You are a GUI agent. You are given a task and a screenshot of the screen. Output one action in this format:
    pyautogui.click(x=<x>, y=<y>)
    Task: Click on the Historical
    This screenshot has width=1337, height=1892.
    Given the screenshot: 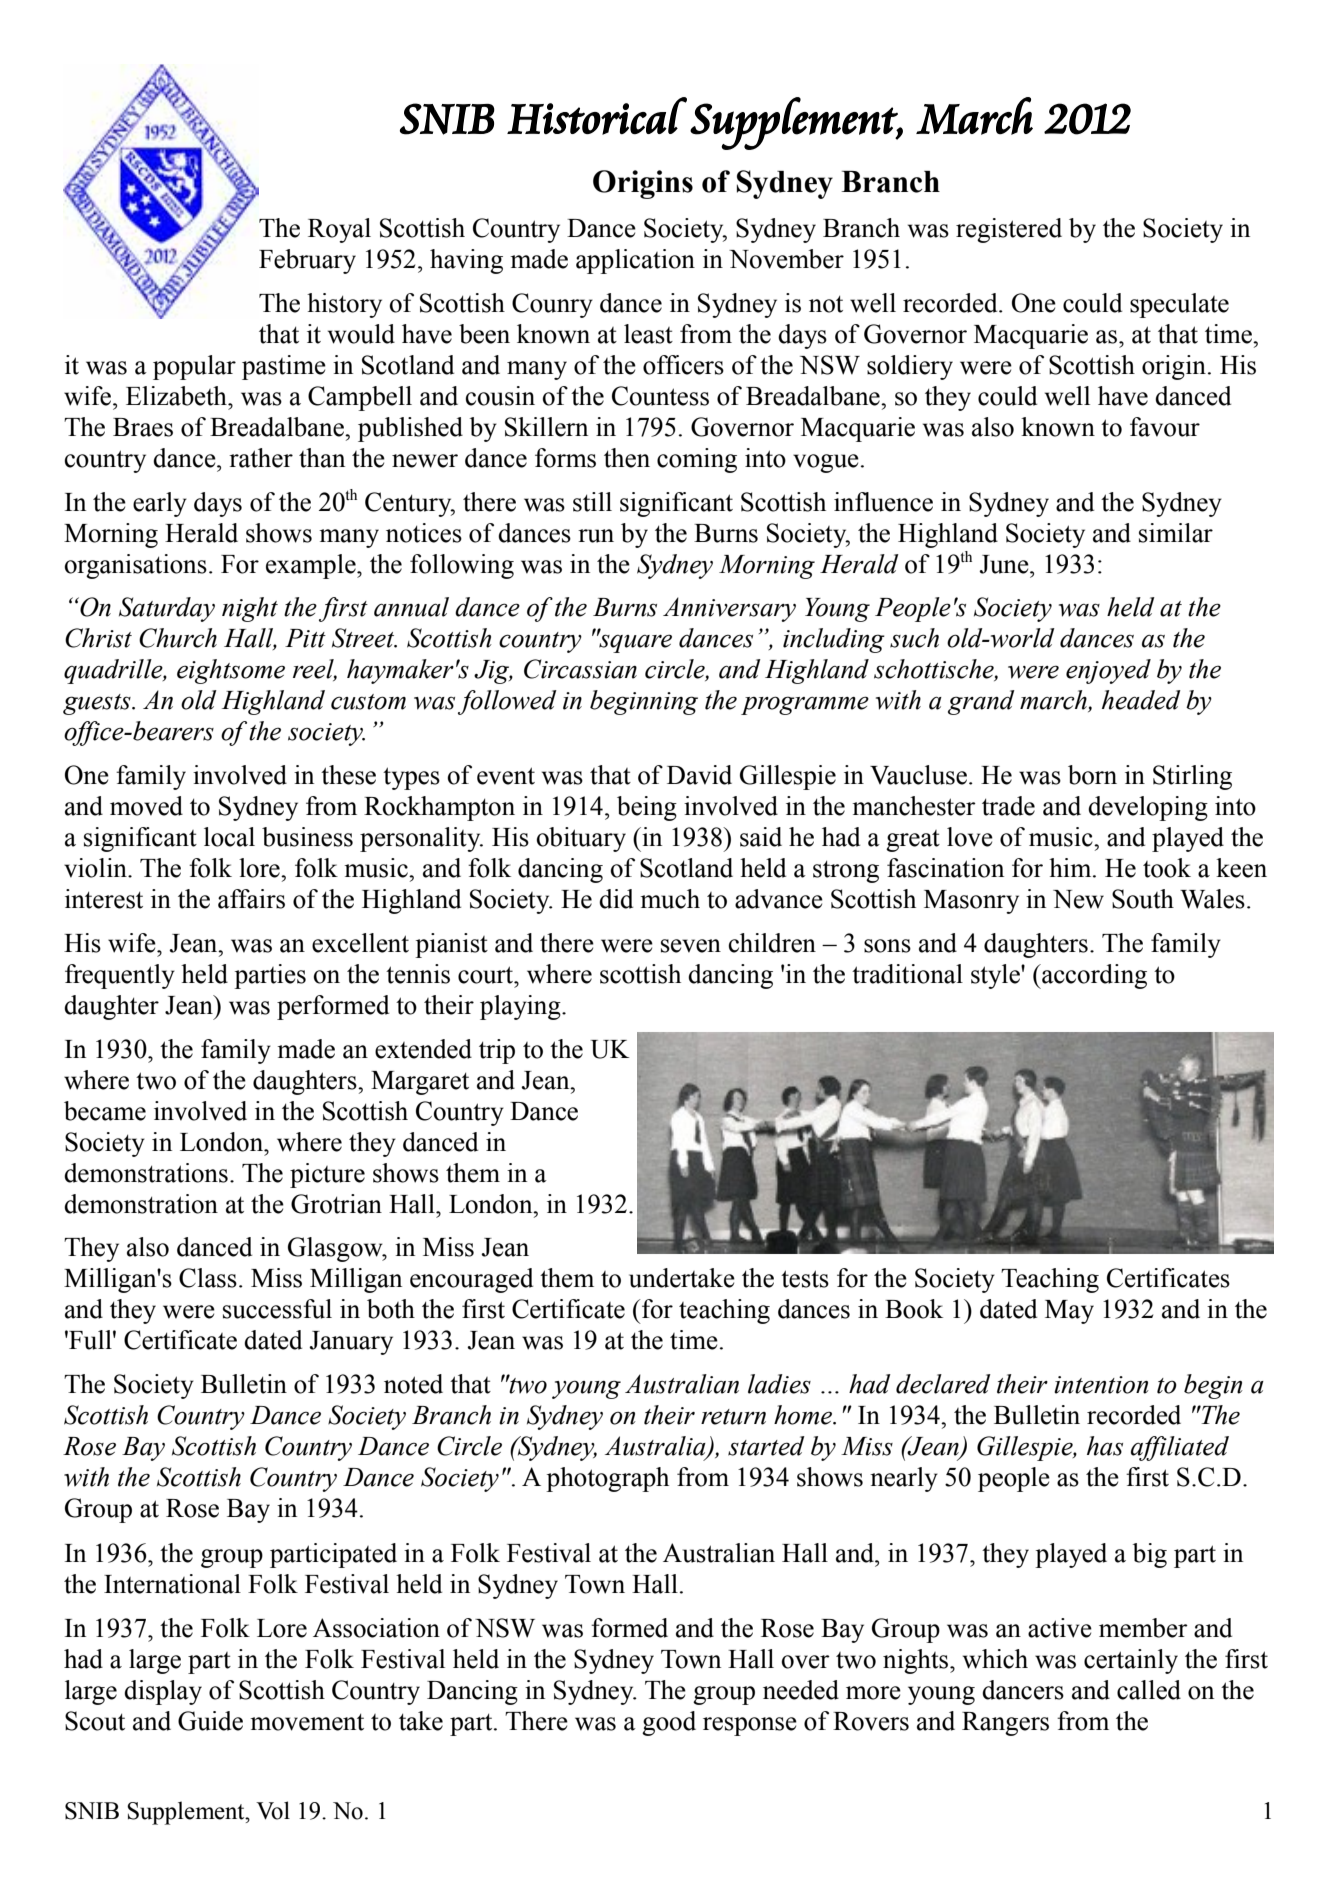 What is the action you would take?
    pyautogui.click(x=597, y=116)
